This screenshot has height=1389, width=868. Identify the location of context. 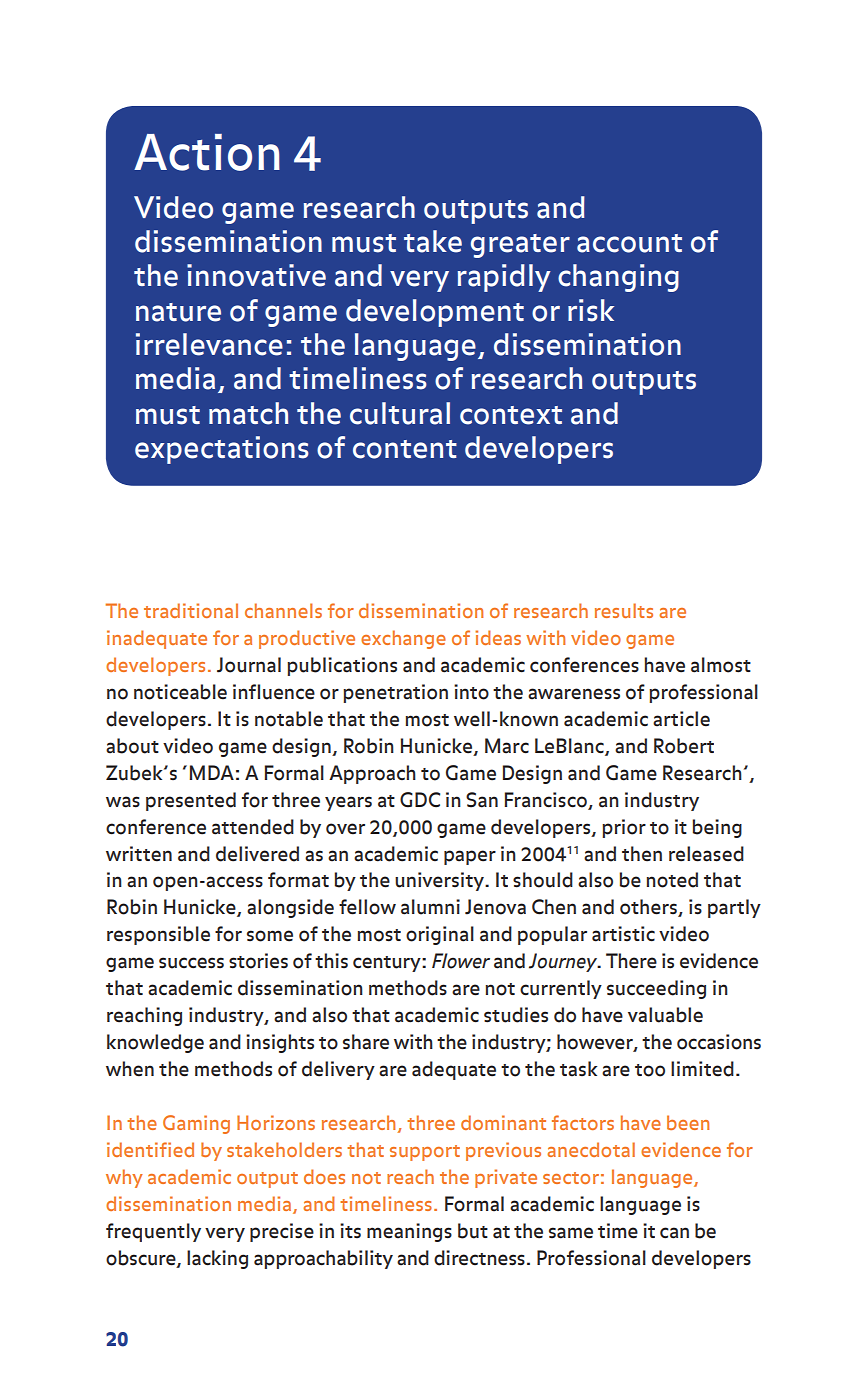
(511, 415).
